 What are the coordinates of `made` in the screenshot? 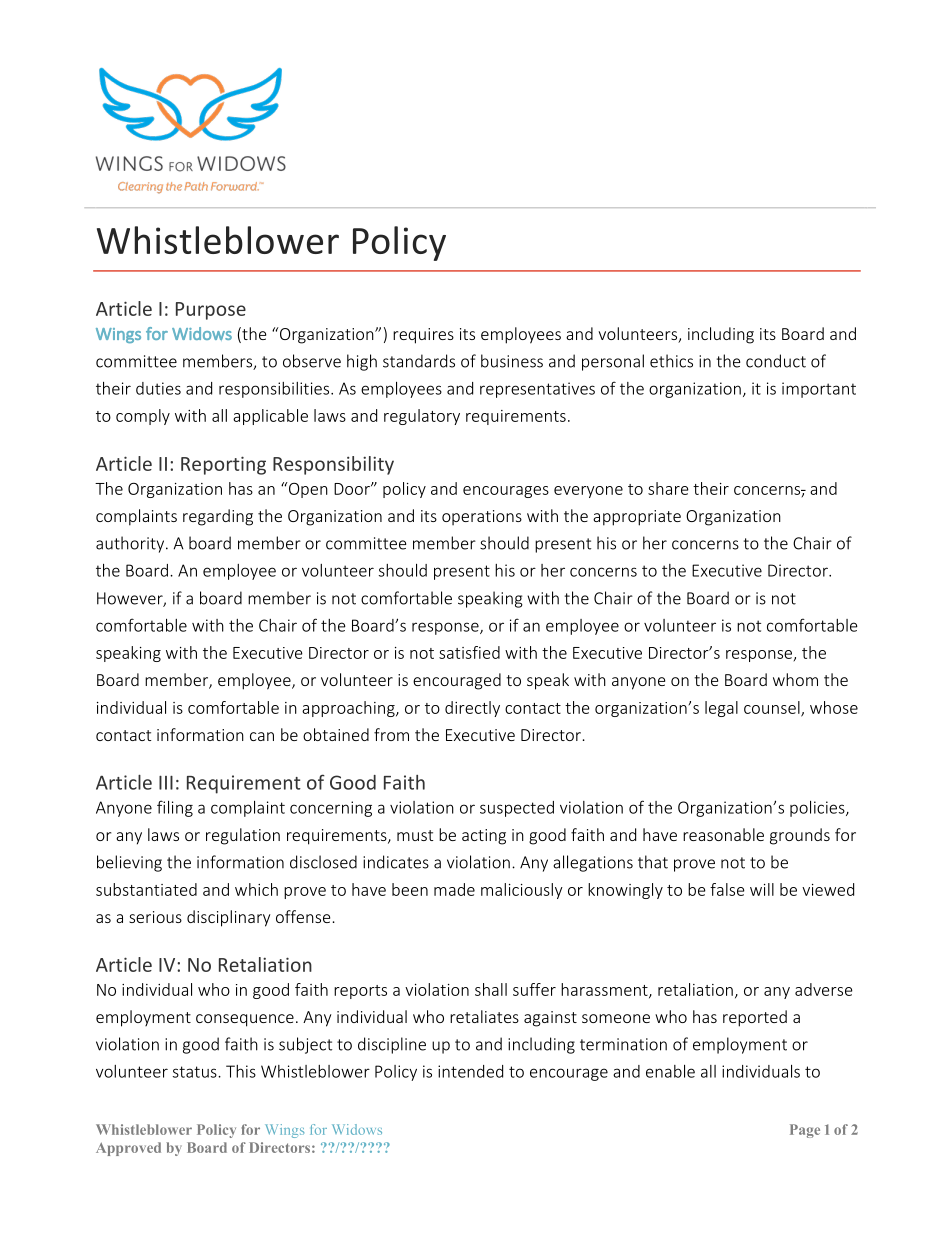 It's located at (454, 889).
